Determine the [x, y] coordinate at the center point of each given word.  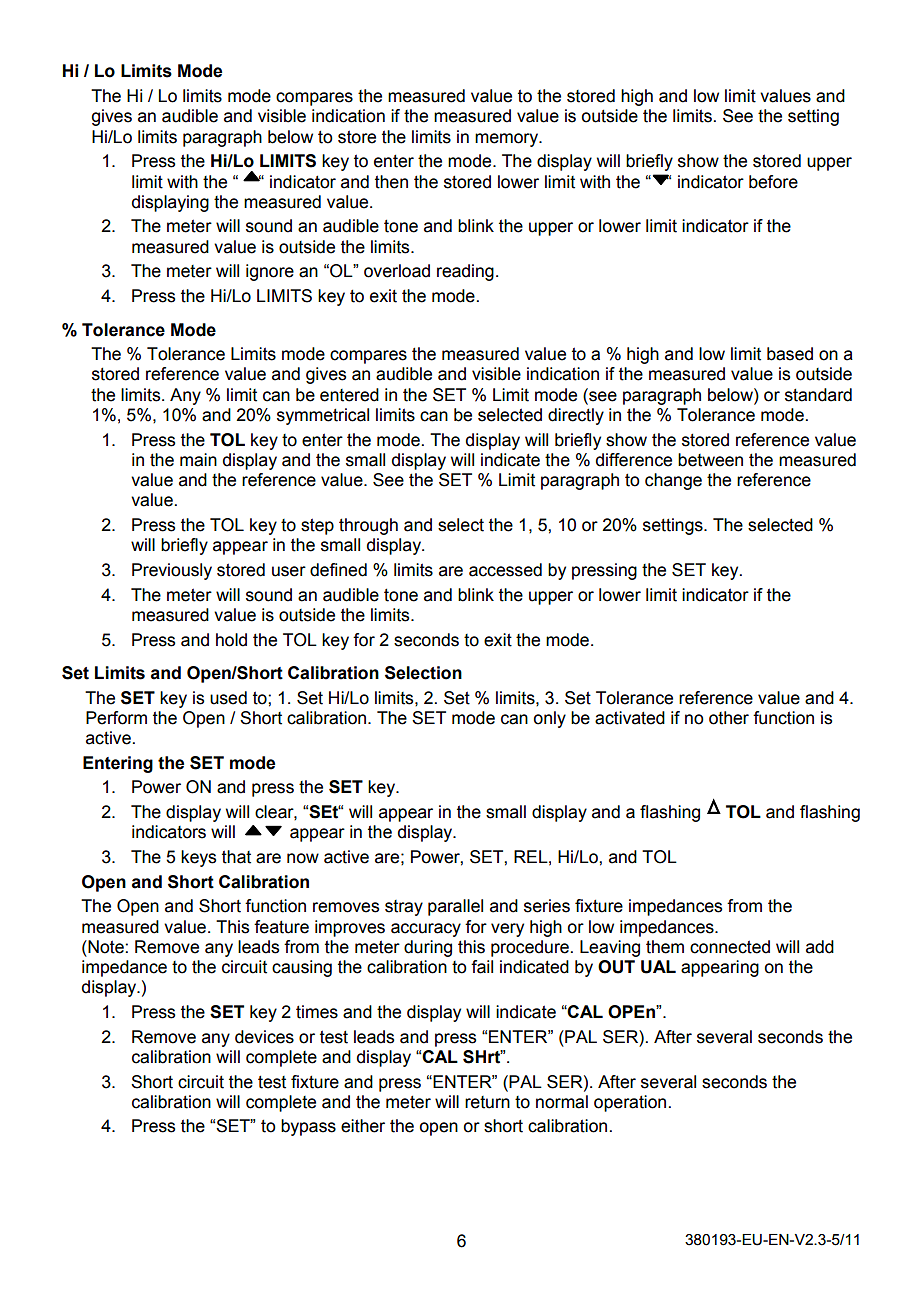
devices [264, 1037]
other [729, 718]
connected [730, 947]
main [198, 460]
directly [576, 416]
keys [198, 858]
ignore [270, 272]
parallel [455, 907]
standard [818, 395]
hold [231, 640]
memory [508, 140]
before [773, 182]
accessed [505, 570]
